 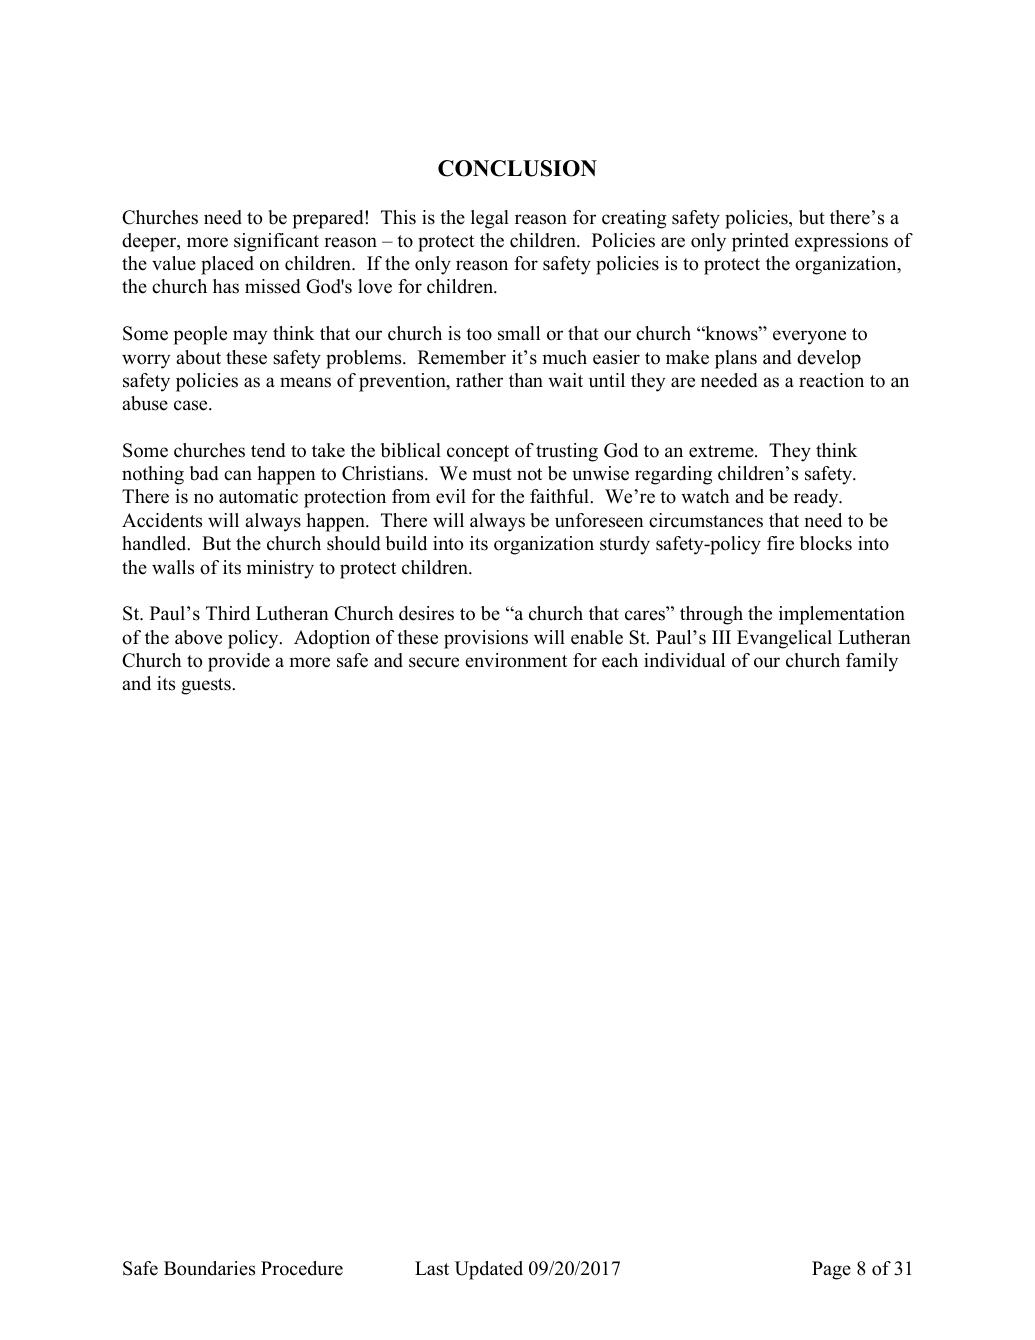 What do you see at coordinates (831, 1270) in the screenshot?
I see `Page` at bounding box center [831, 1270].
